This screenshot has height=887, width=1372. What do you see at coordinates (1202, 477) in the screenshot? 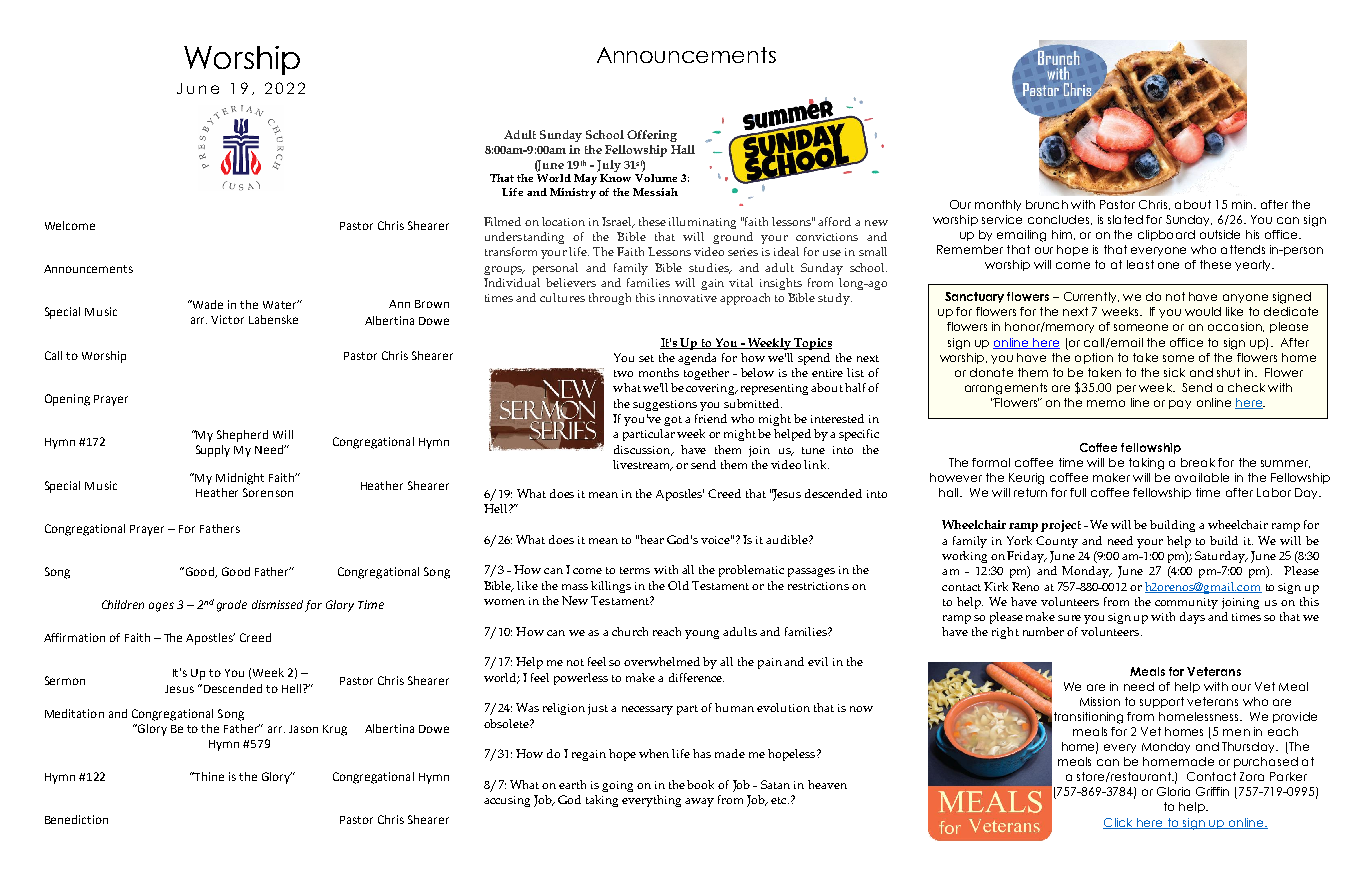
I see `available` at bounding box center [1202, 477].
